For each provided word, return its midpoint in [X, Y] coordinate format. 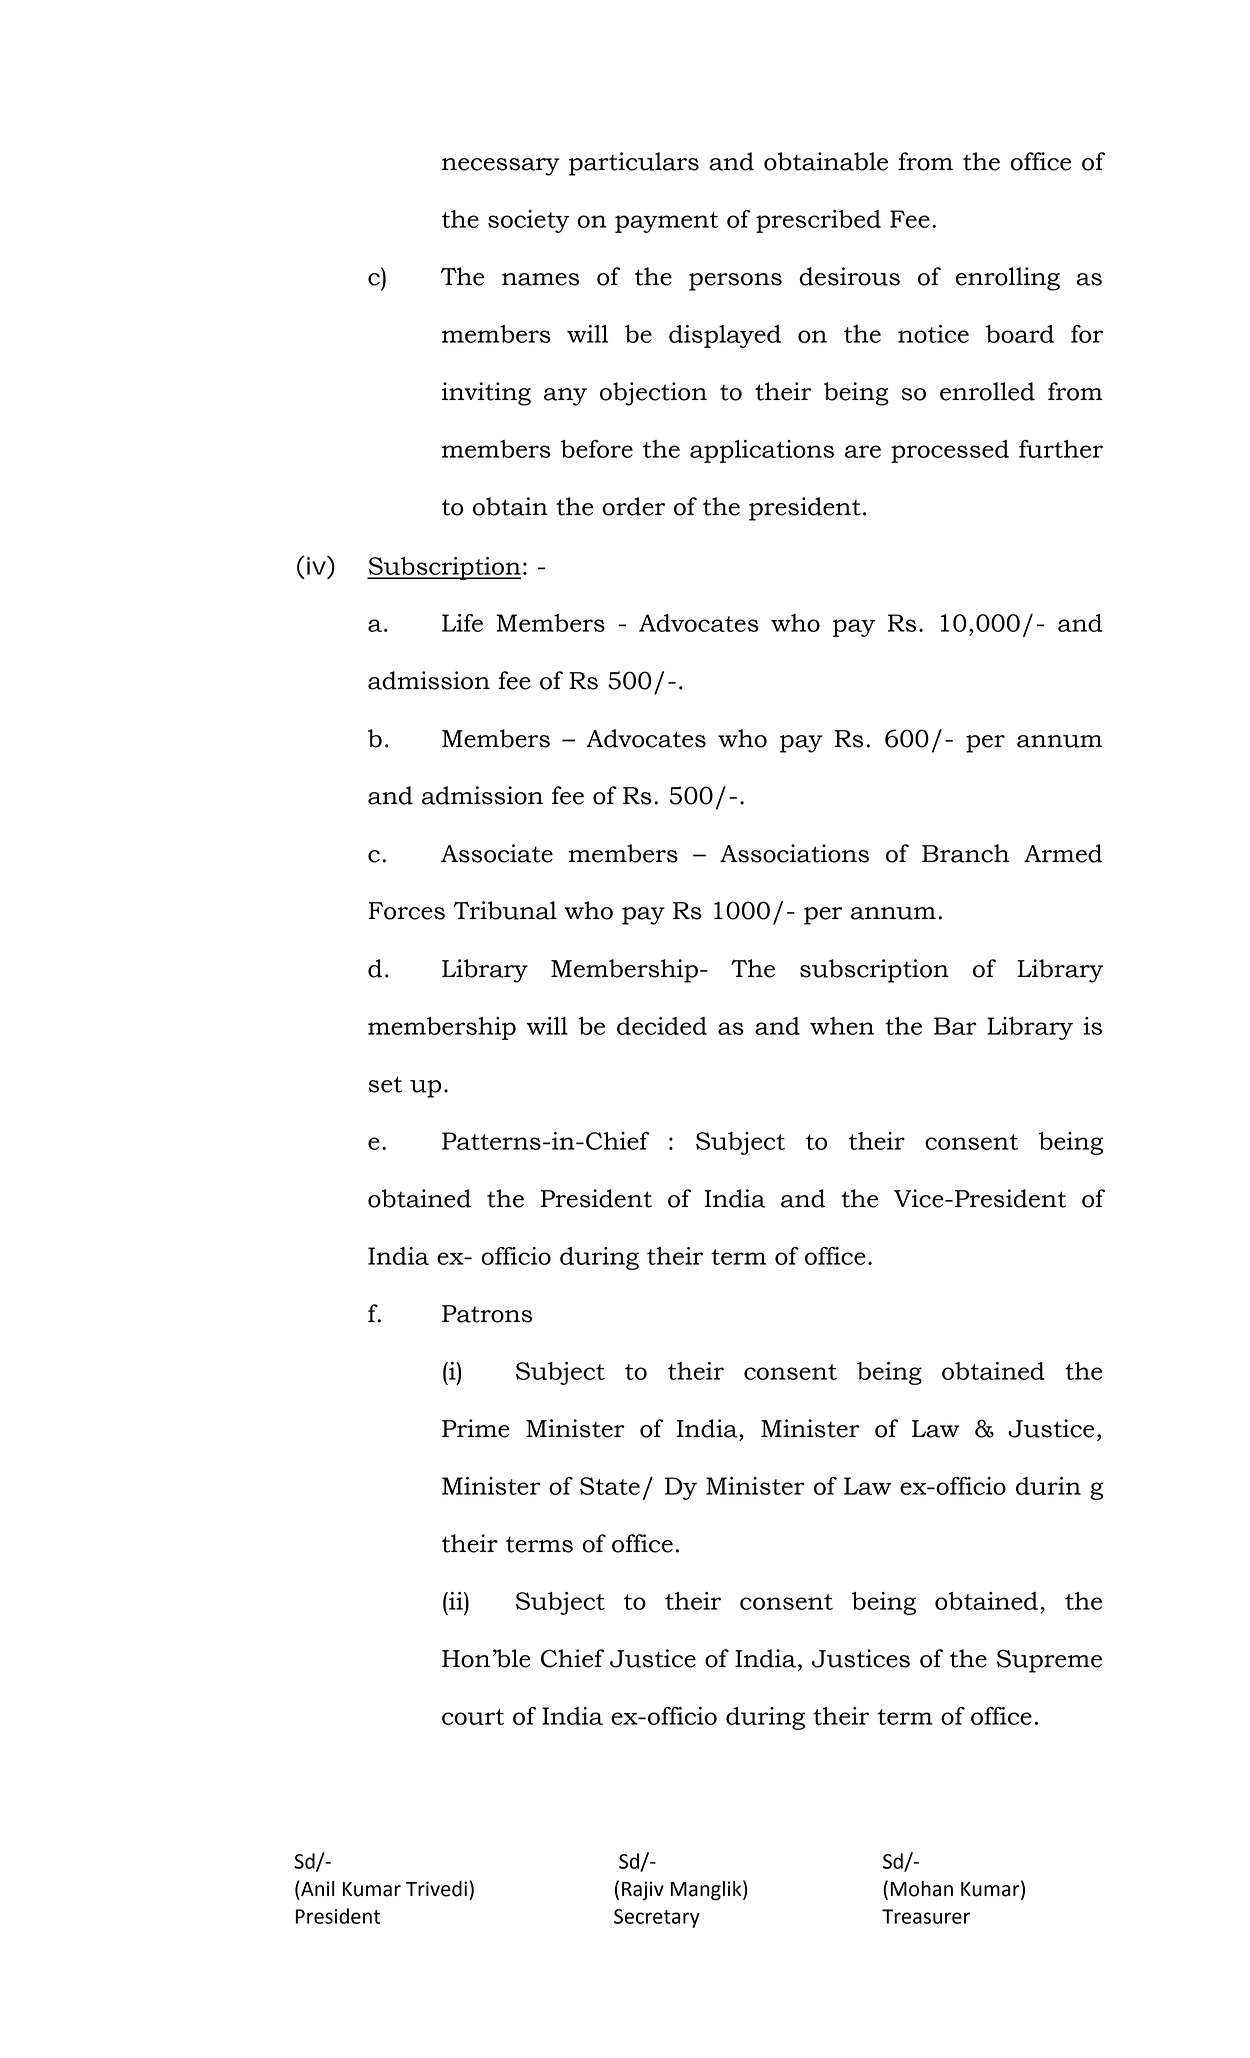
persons [735, 282]
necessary [501, 167]
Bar [955, 1026]
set [385, 1084]
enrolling [1007, 279]
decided [662, 1026]
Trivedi [436, 1889]
